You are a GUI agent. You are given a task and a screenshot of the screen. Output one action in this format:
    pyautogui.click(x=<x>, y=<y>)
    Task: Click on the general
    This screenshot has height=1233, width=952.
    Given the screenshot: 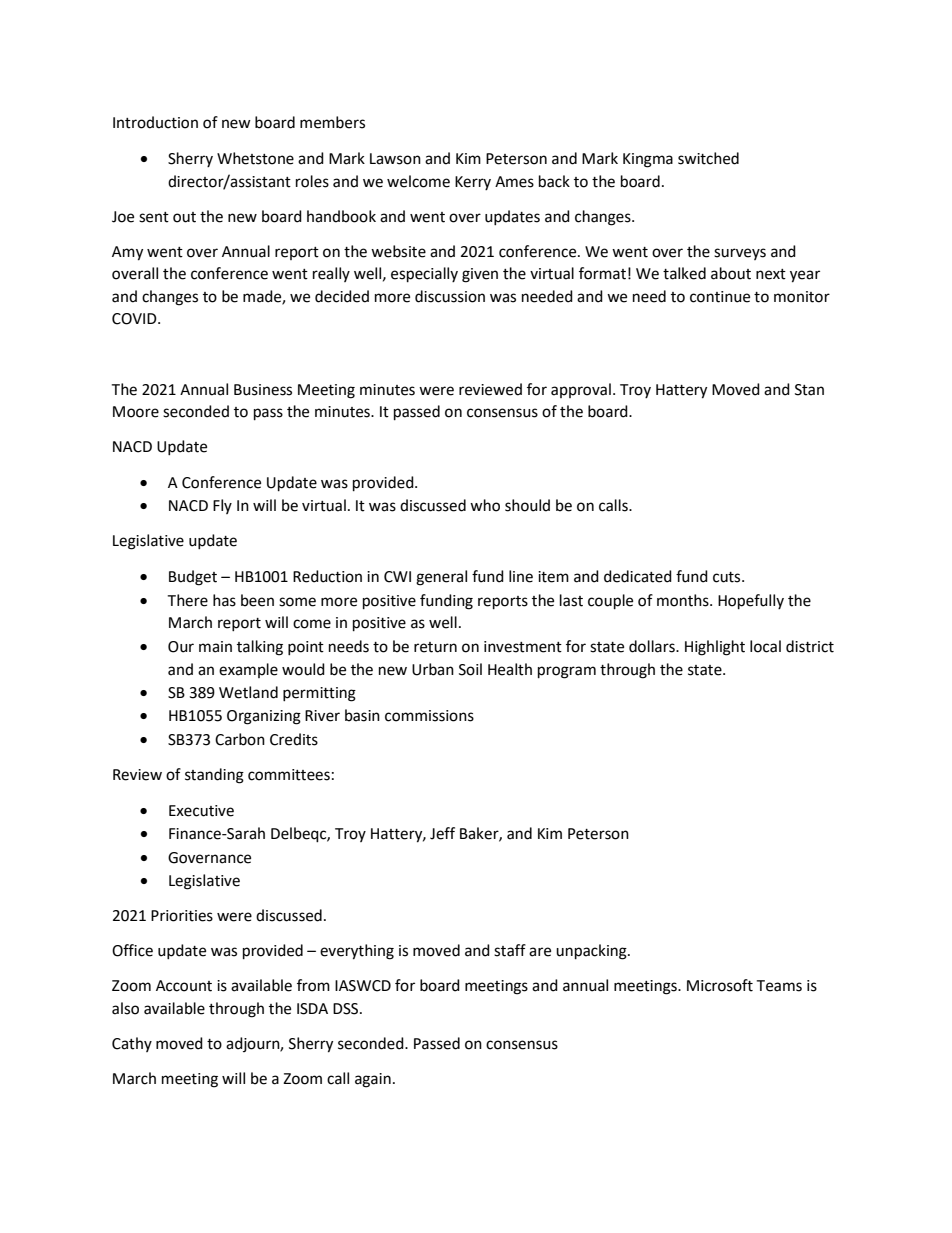 What is the action you would take?
    pyautogui.click(x=441, y=578)
